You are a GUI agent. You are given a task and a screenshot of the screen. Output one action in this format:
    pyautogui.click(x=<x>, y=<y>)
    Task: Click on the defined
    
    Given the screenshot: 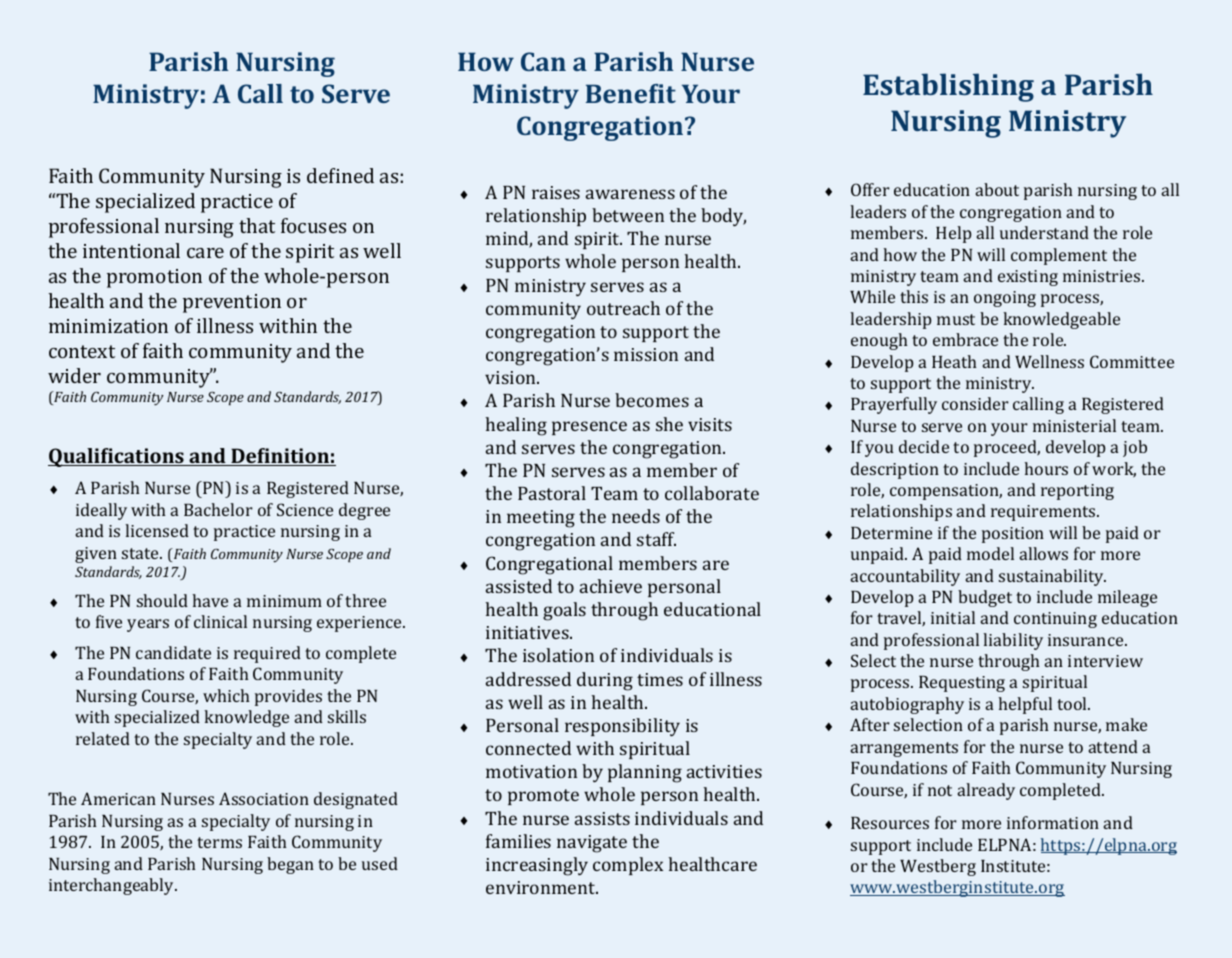 What is the action you would take?
    pyautogui.click(x=340, y=175)
